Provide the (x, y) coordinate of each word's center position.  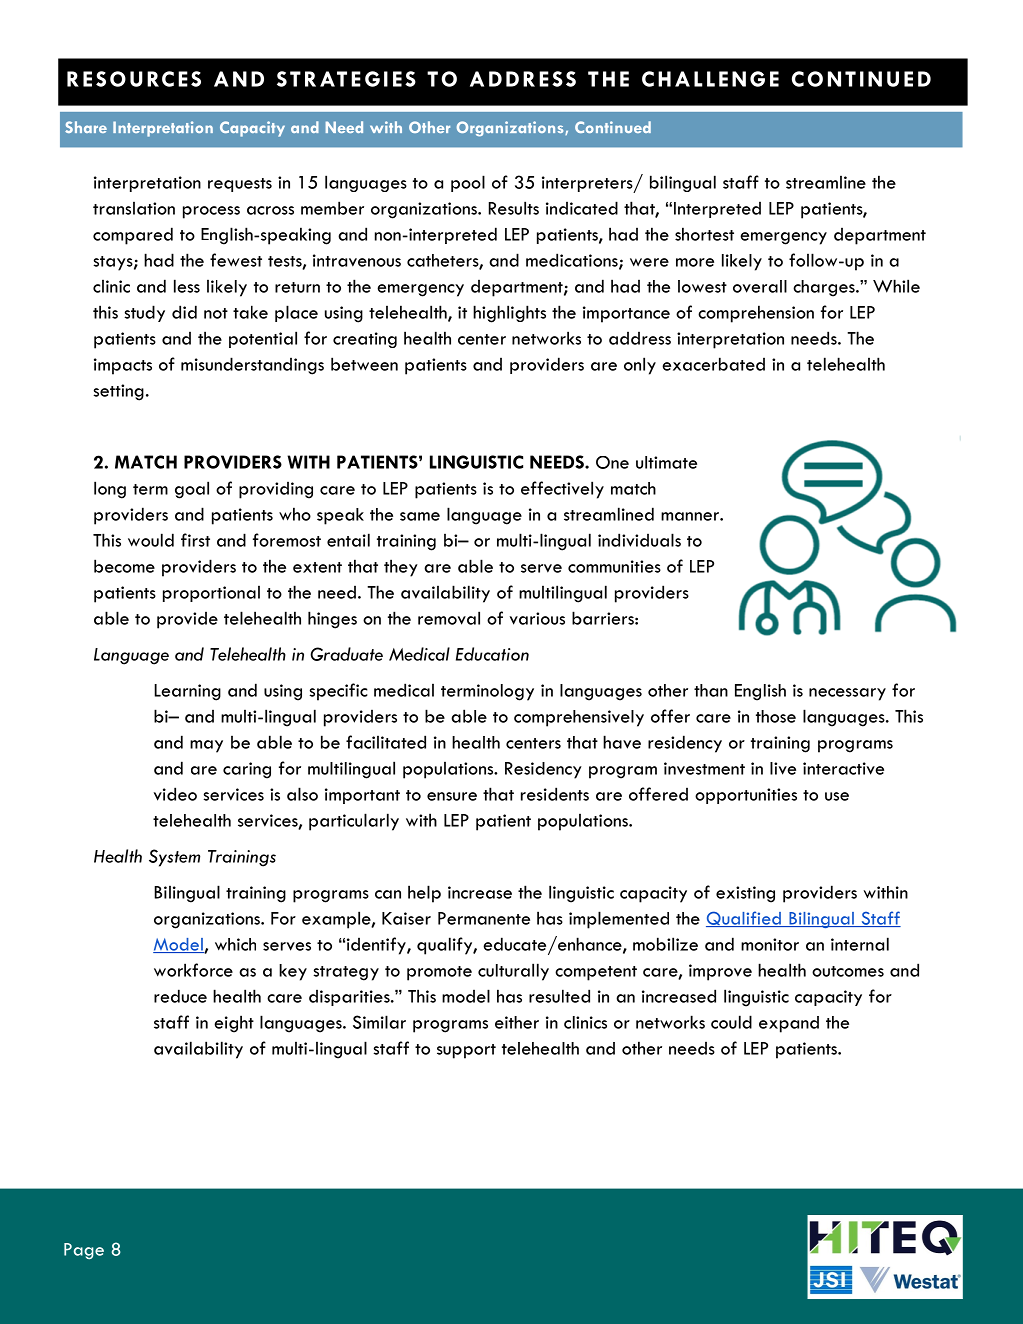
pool (468, 183)
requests (240, 185)
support (466, 1051)
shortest (704, 234)
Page (84, 1251)
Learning (187, 692)
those (776, 716)
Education (492, 654)
